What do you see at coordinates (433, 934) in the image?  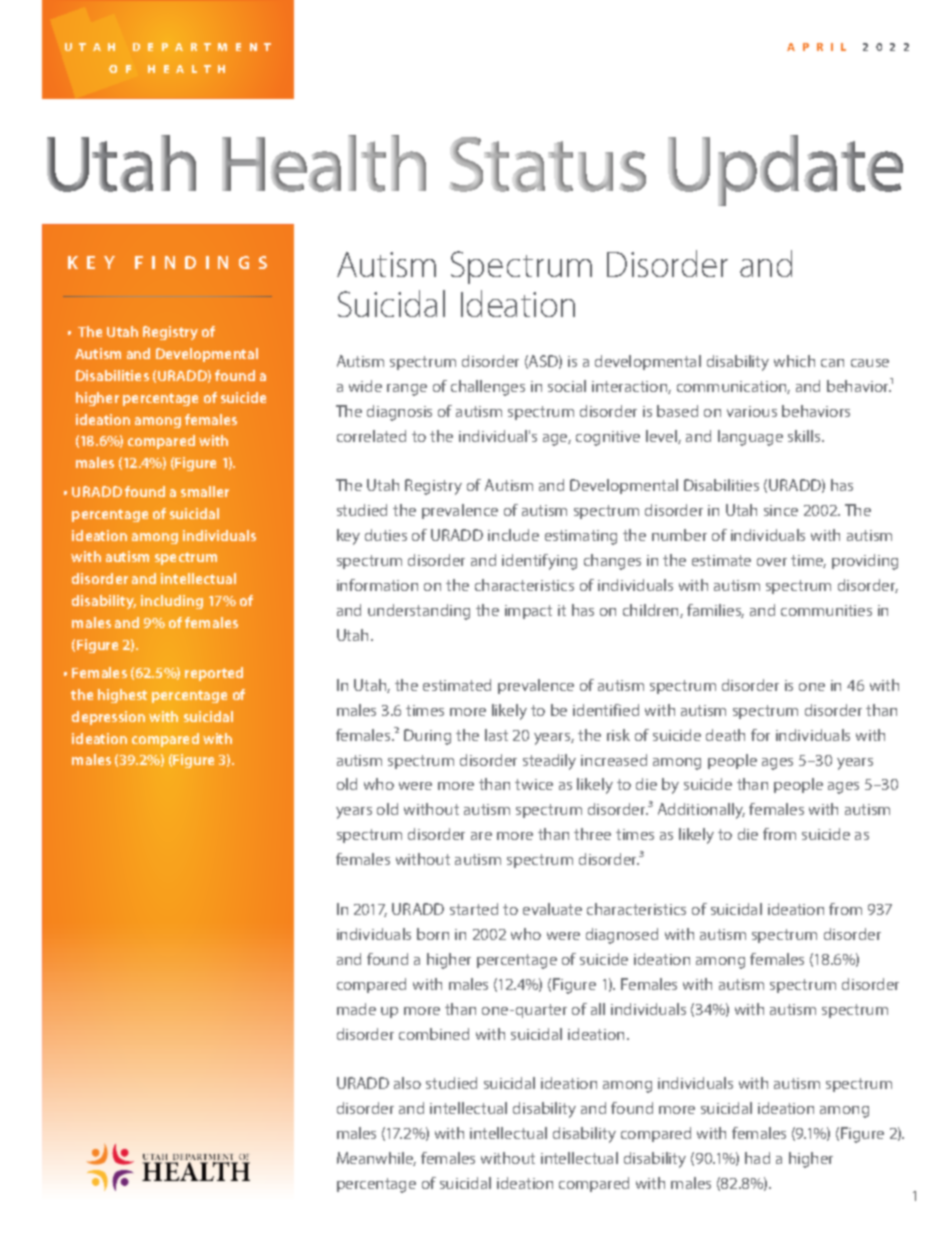 I see `born` at bounding box center [433, 934].
